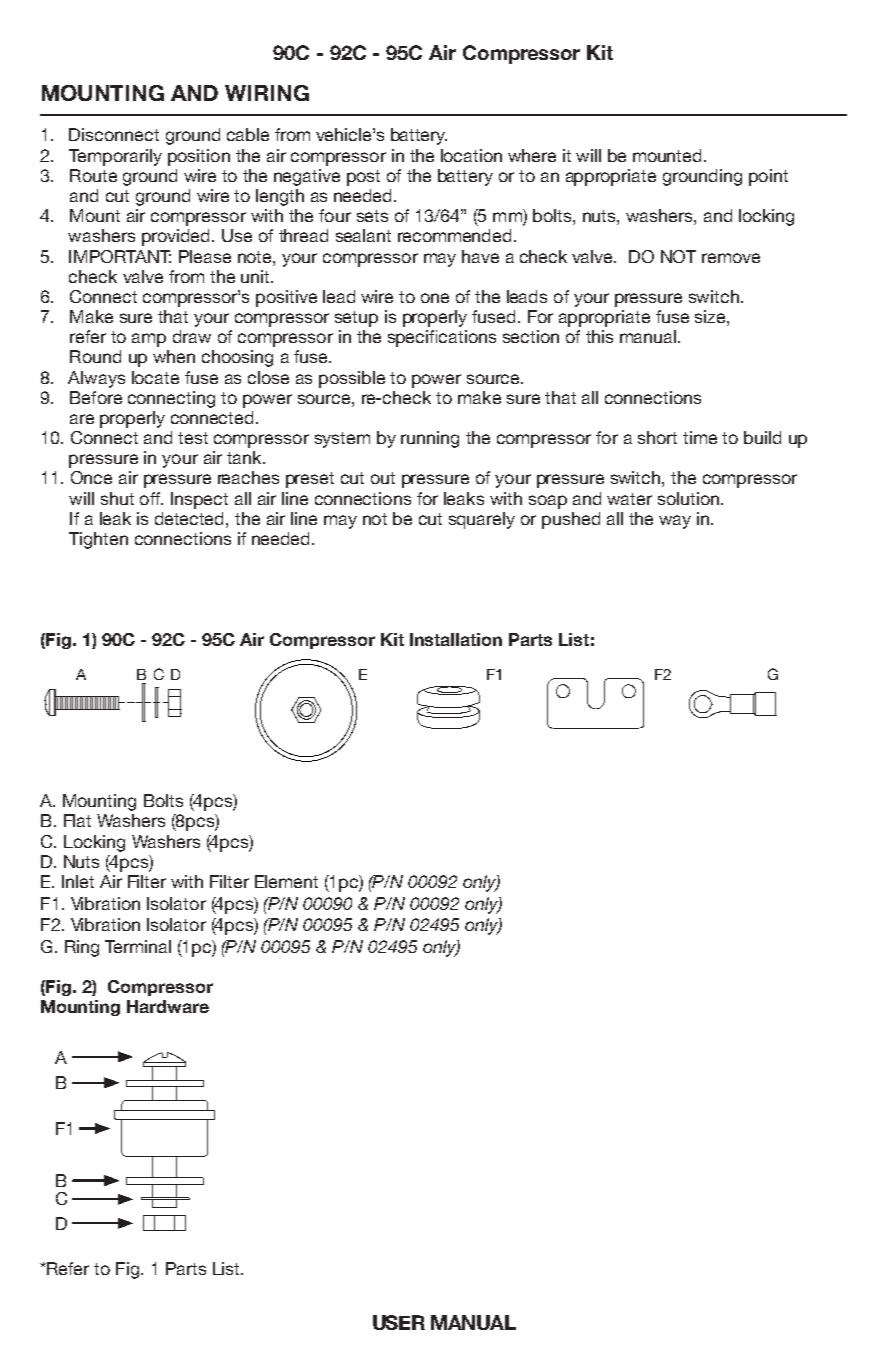  What do you see at coordinates (138, 946) in the screenshot?
I see `Terminal` at bounding box center [138, 946].
